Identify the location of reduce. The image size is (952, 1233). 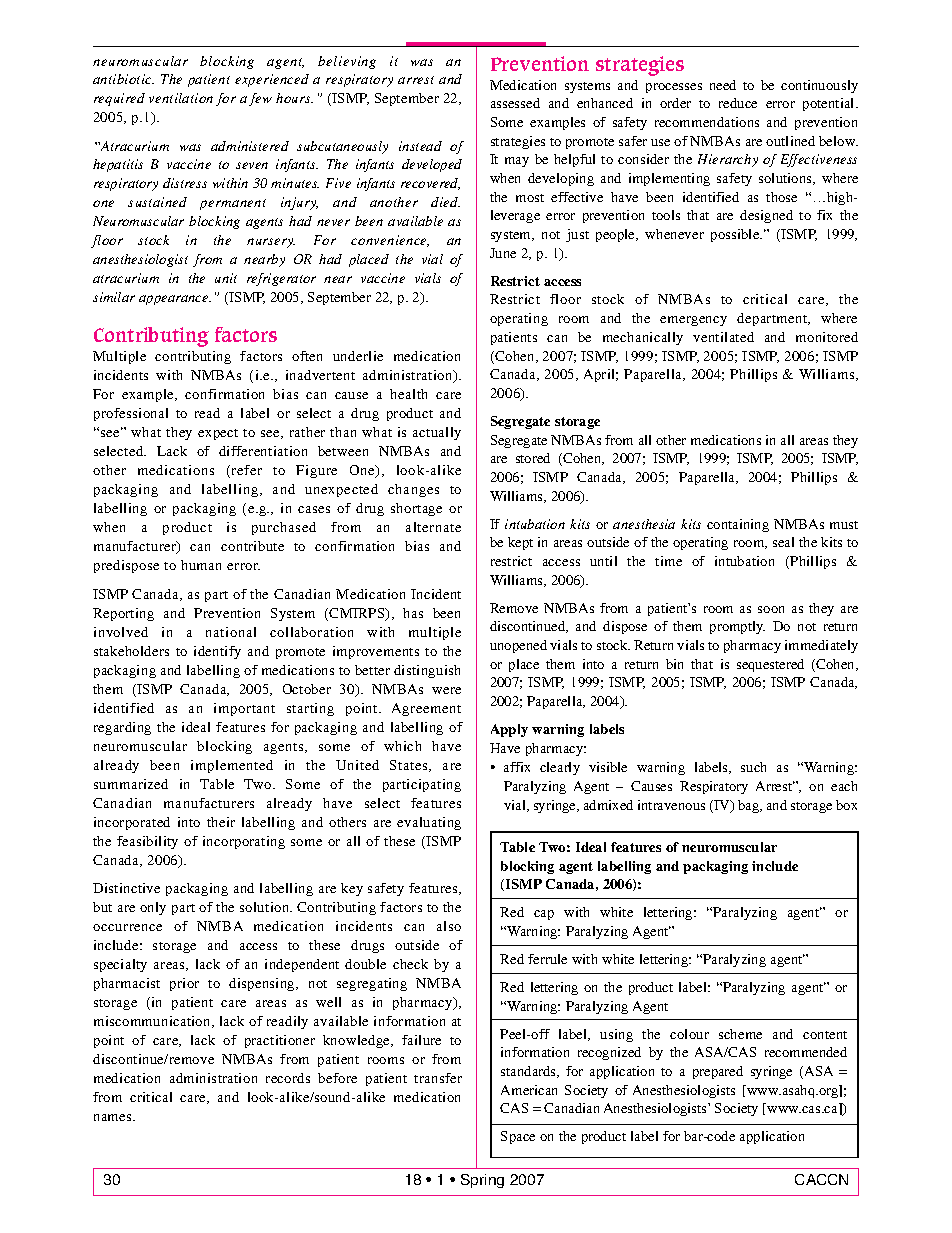
(738, 103).
